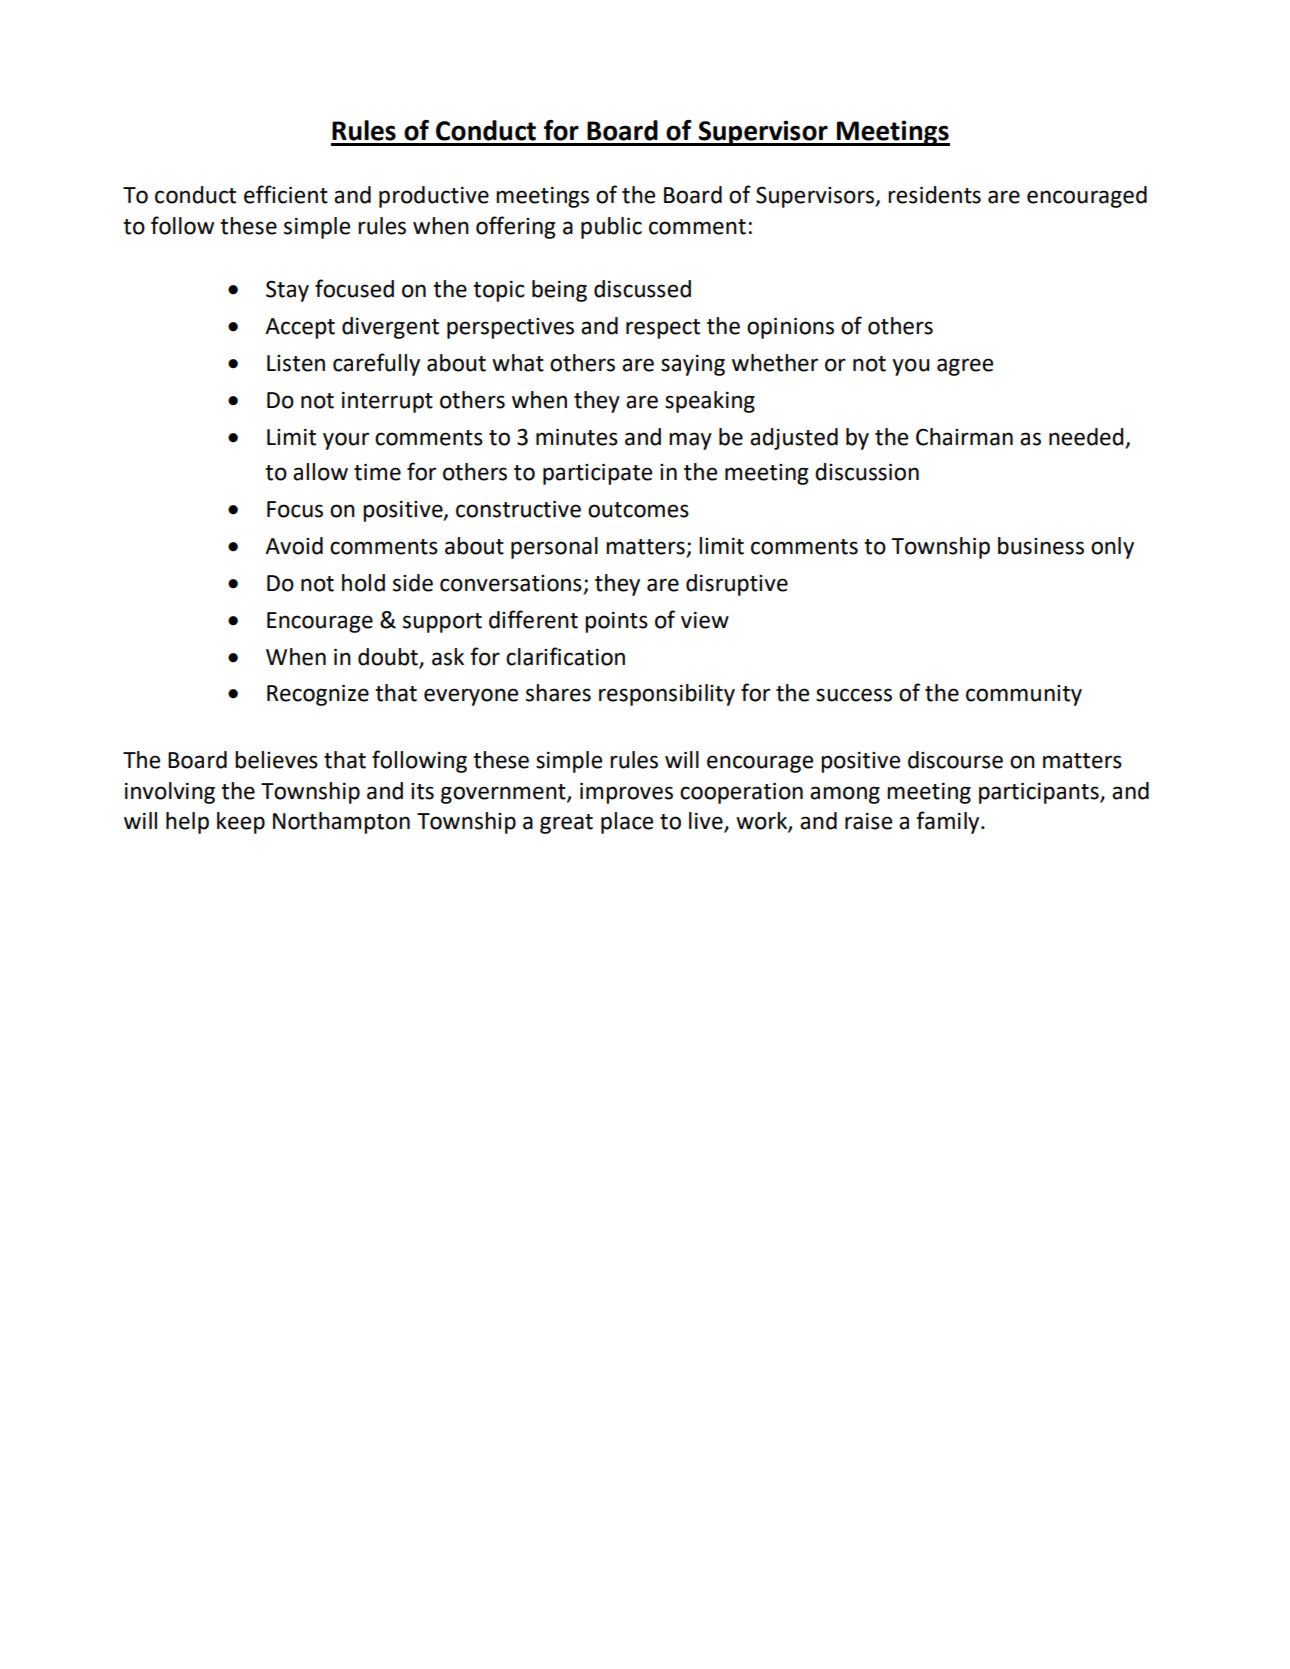  What do you see at coordinates (626, 793) in the screenshot?
I see `improves` at bounding box center [626, 793].
